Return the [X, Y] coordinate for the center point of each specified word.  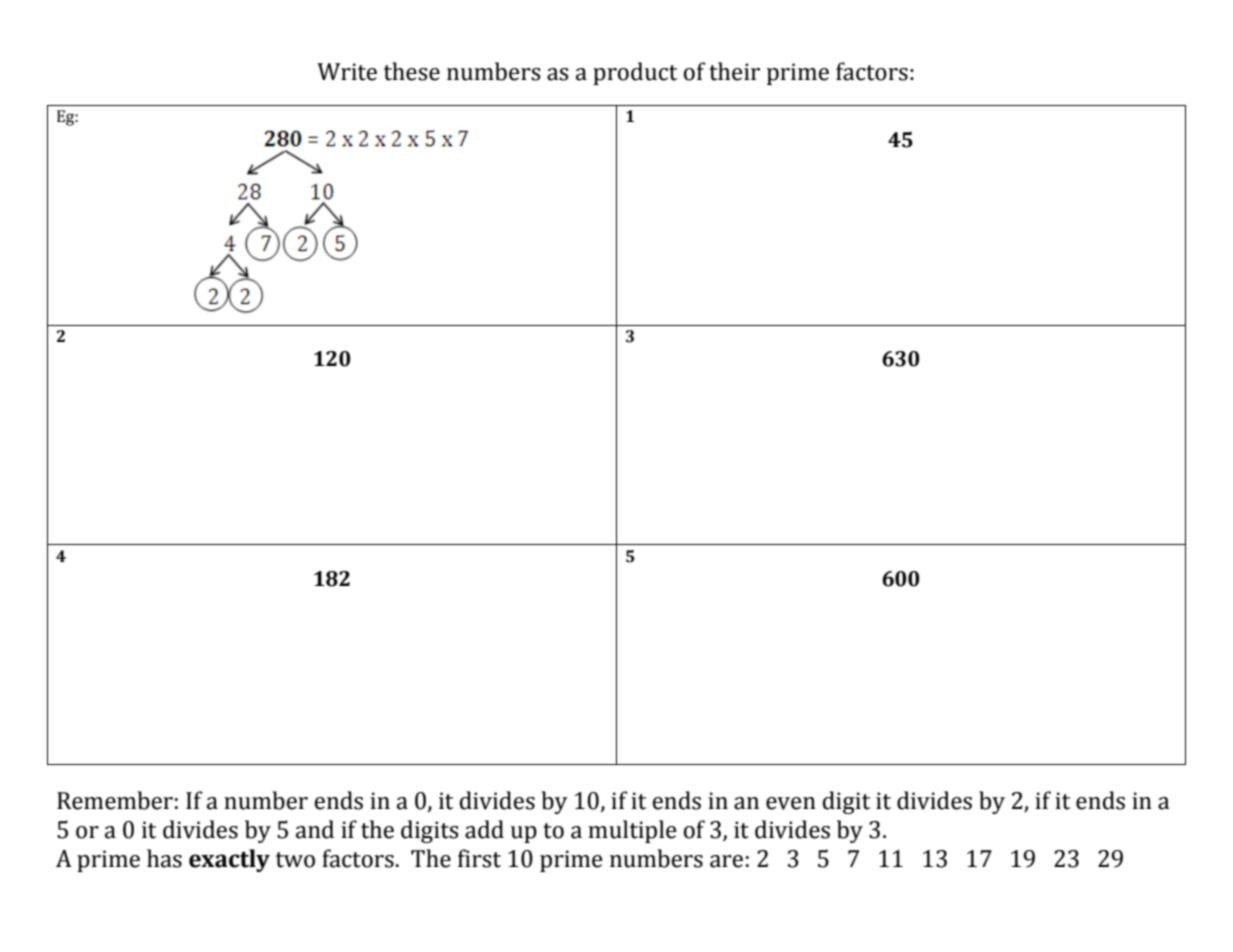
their [734, 71]
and [315, 829]
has [164, 858]
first [479, 858]
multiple [632, 831]
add [484, 829]
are [726, 861]
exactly [229, 860]
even [791, 803]
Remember [115, 800]
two [295, 860]
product [635, 73]
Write [347, 72]
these [412, 71]
